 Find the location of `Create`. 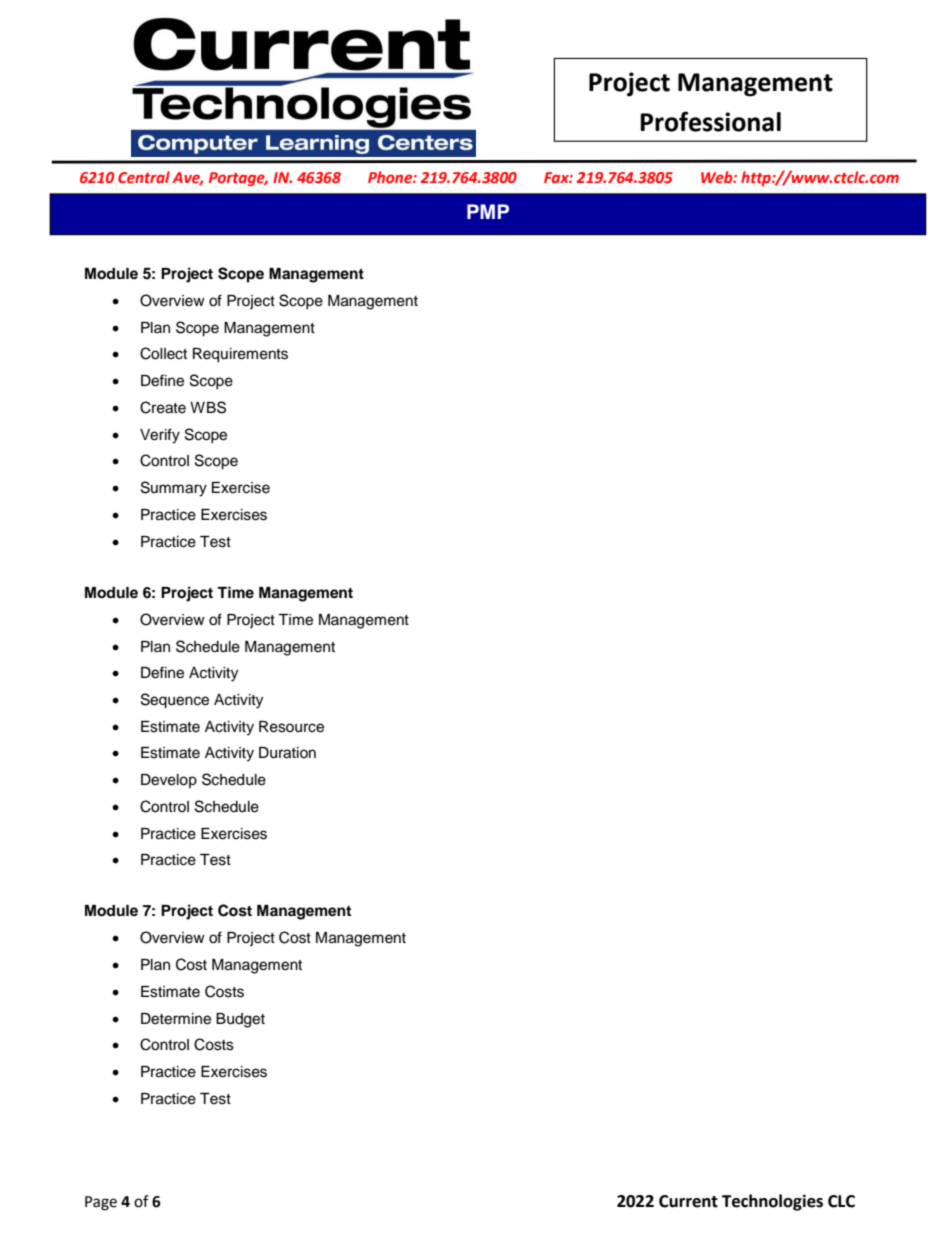

Create is located at coordinates (163, 407).
